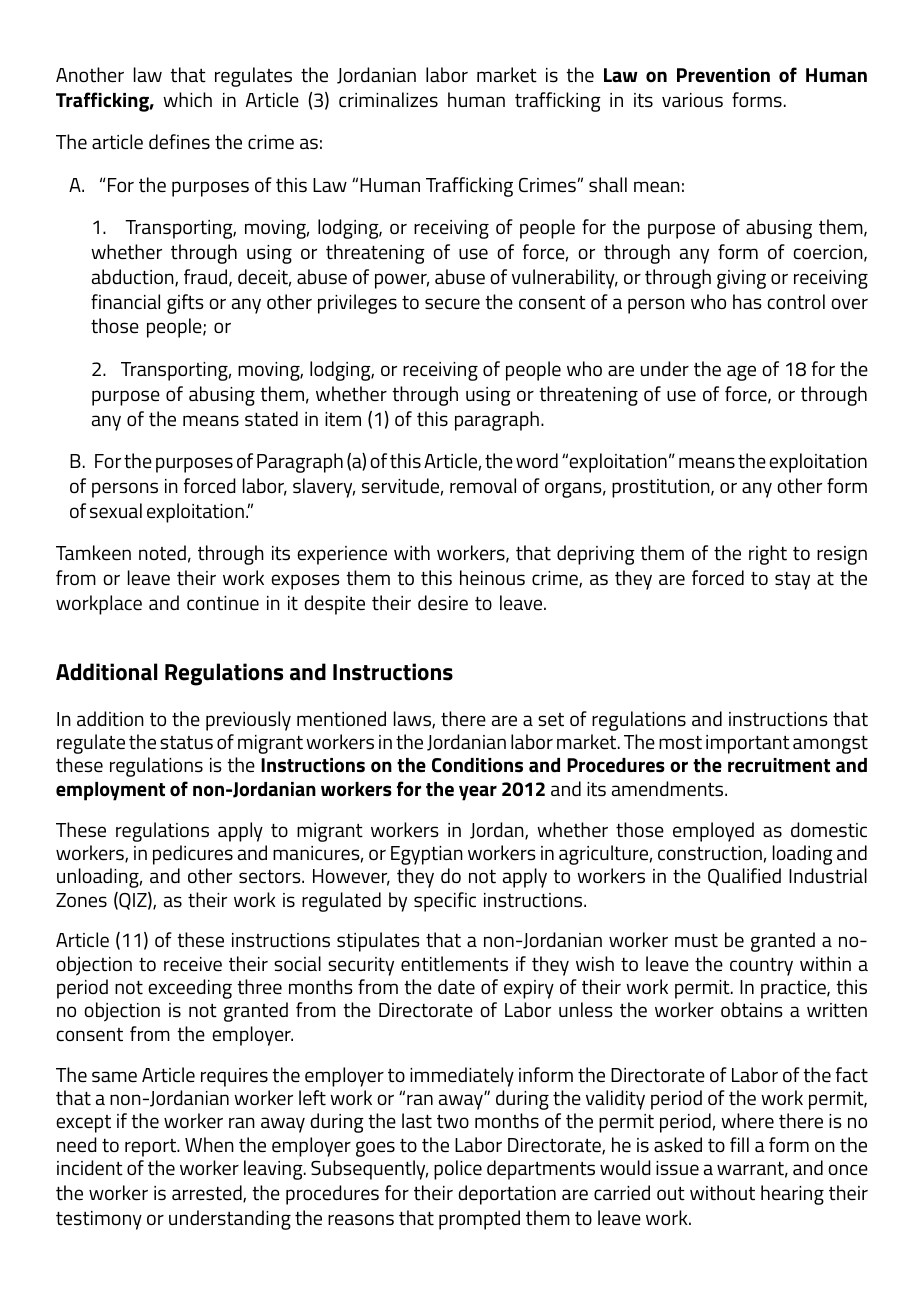  I want to click on Prevention, so click(723, 75).
